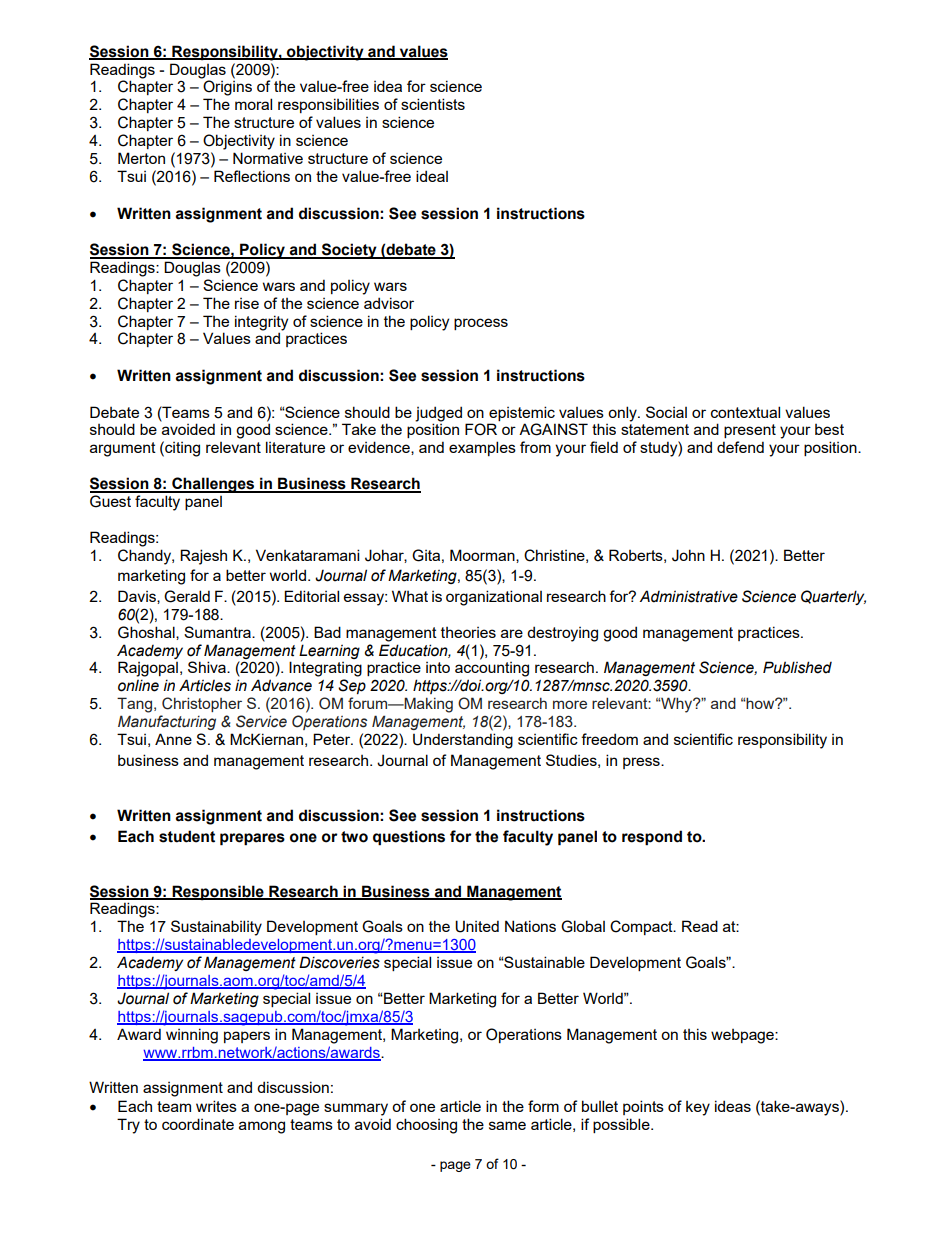 The image size is (952, 1233). Describe the element at coordinates (216, 1106) in the document. I see `writes` at that location.
